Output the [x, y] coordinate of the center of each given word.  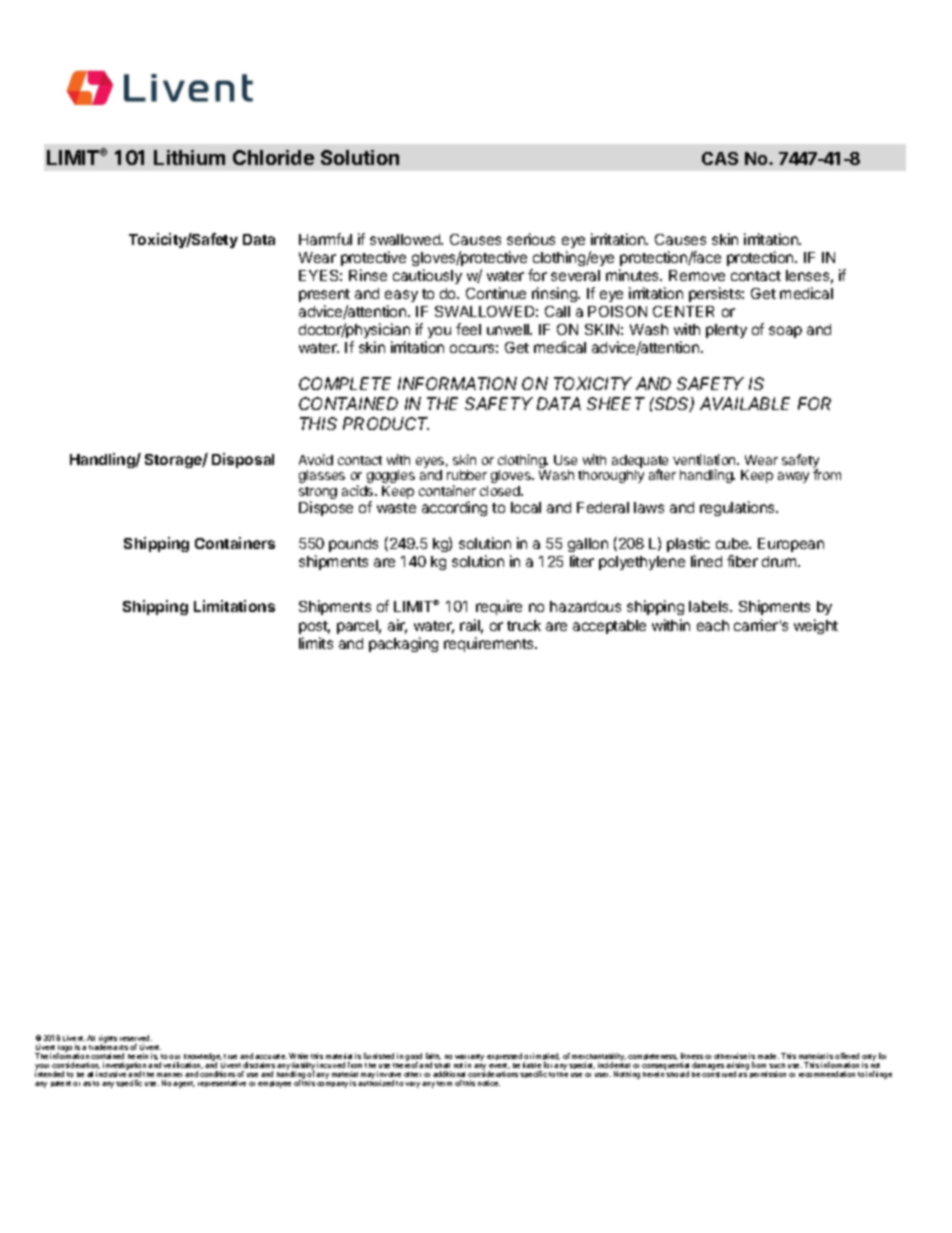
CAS [720, 158]
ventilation [705, 459]
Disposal [243, 460]
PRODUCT [386, 423]
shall [442, 1065]
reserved [136, 1038]
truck [524, 625]
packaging [403, 644]
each [713, 625]
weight [816, 626]
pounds [353, 545]
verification [183, 1065]
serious [531, 239]
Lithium [189, 157]
